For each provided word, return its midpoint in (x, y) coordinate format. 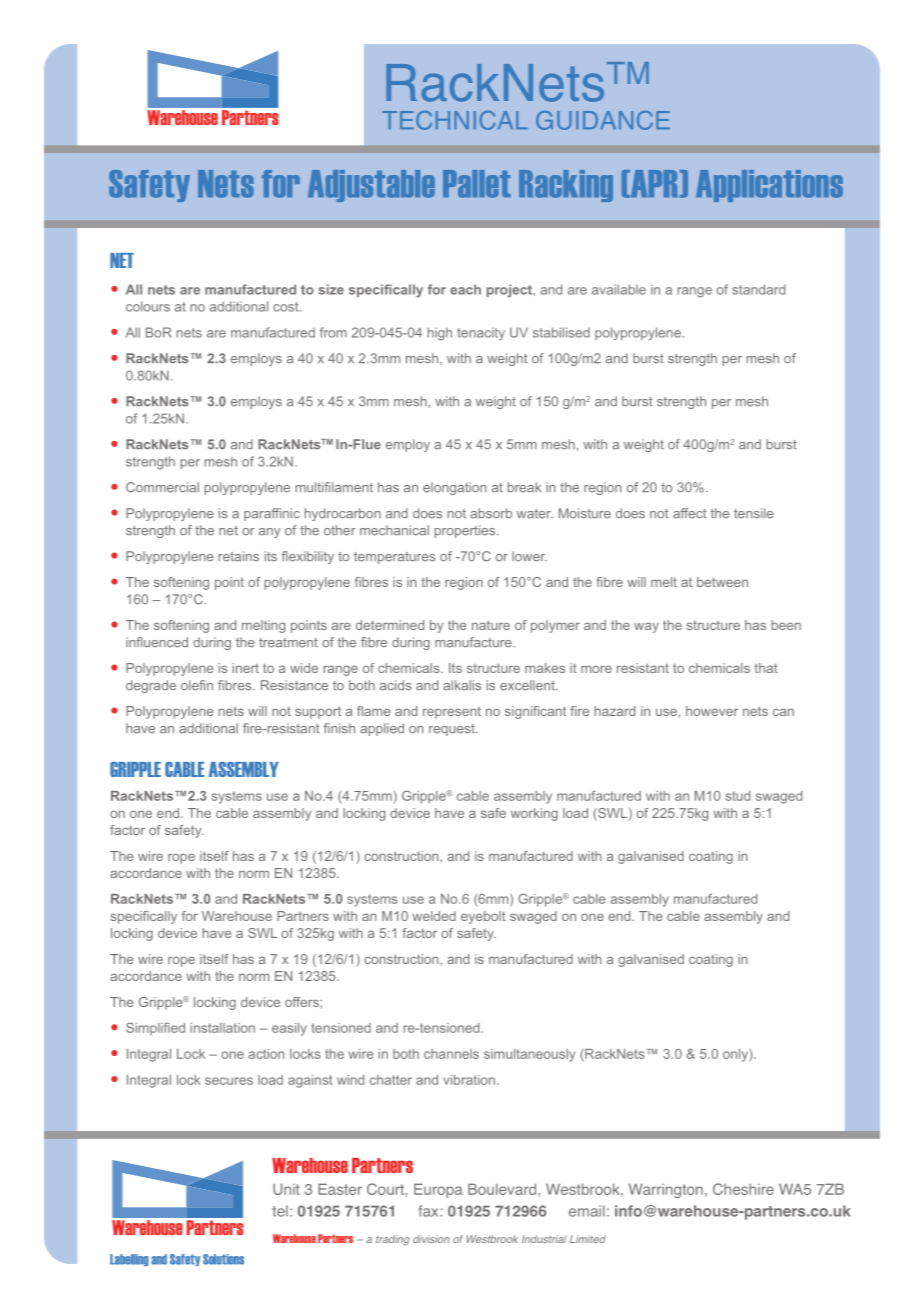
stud (738, 796)
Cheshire (743, 1189)
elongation (454, 488)
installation (223, 1028)
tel (280, 1211)
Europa (438, 1190)
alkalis (462, 685)
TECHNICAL (455, 120)
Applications (769, 186)
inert (246, 668)
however (712, 711)
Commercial (162, 487)
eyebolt (483, 917)
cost (287, 307)
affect (690, 513)
